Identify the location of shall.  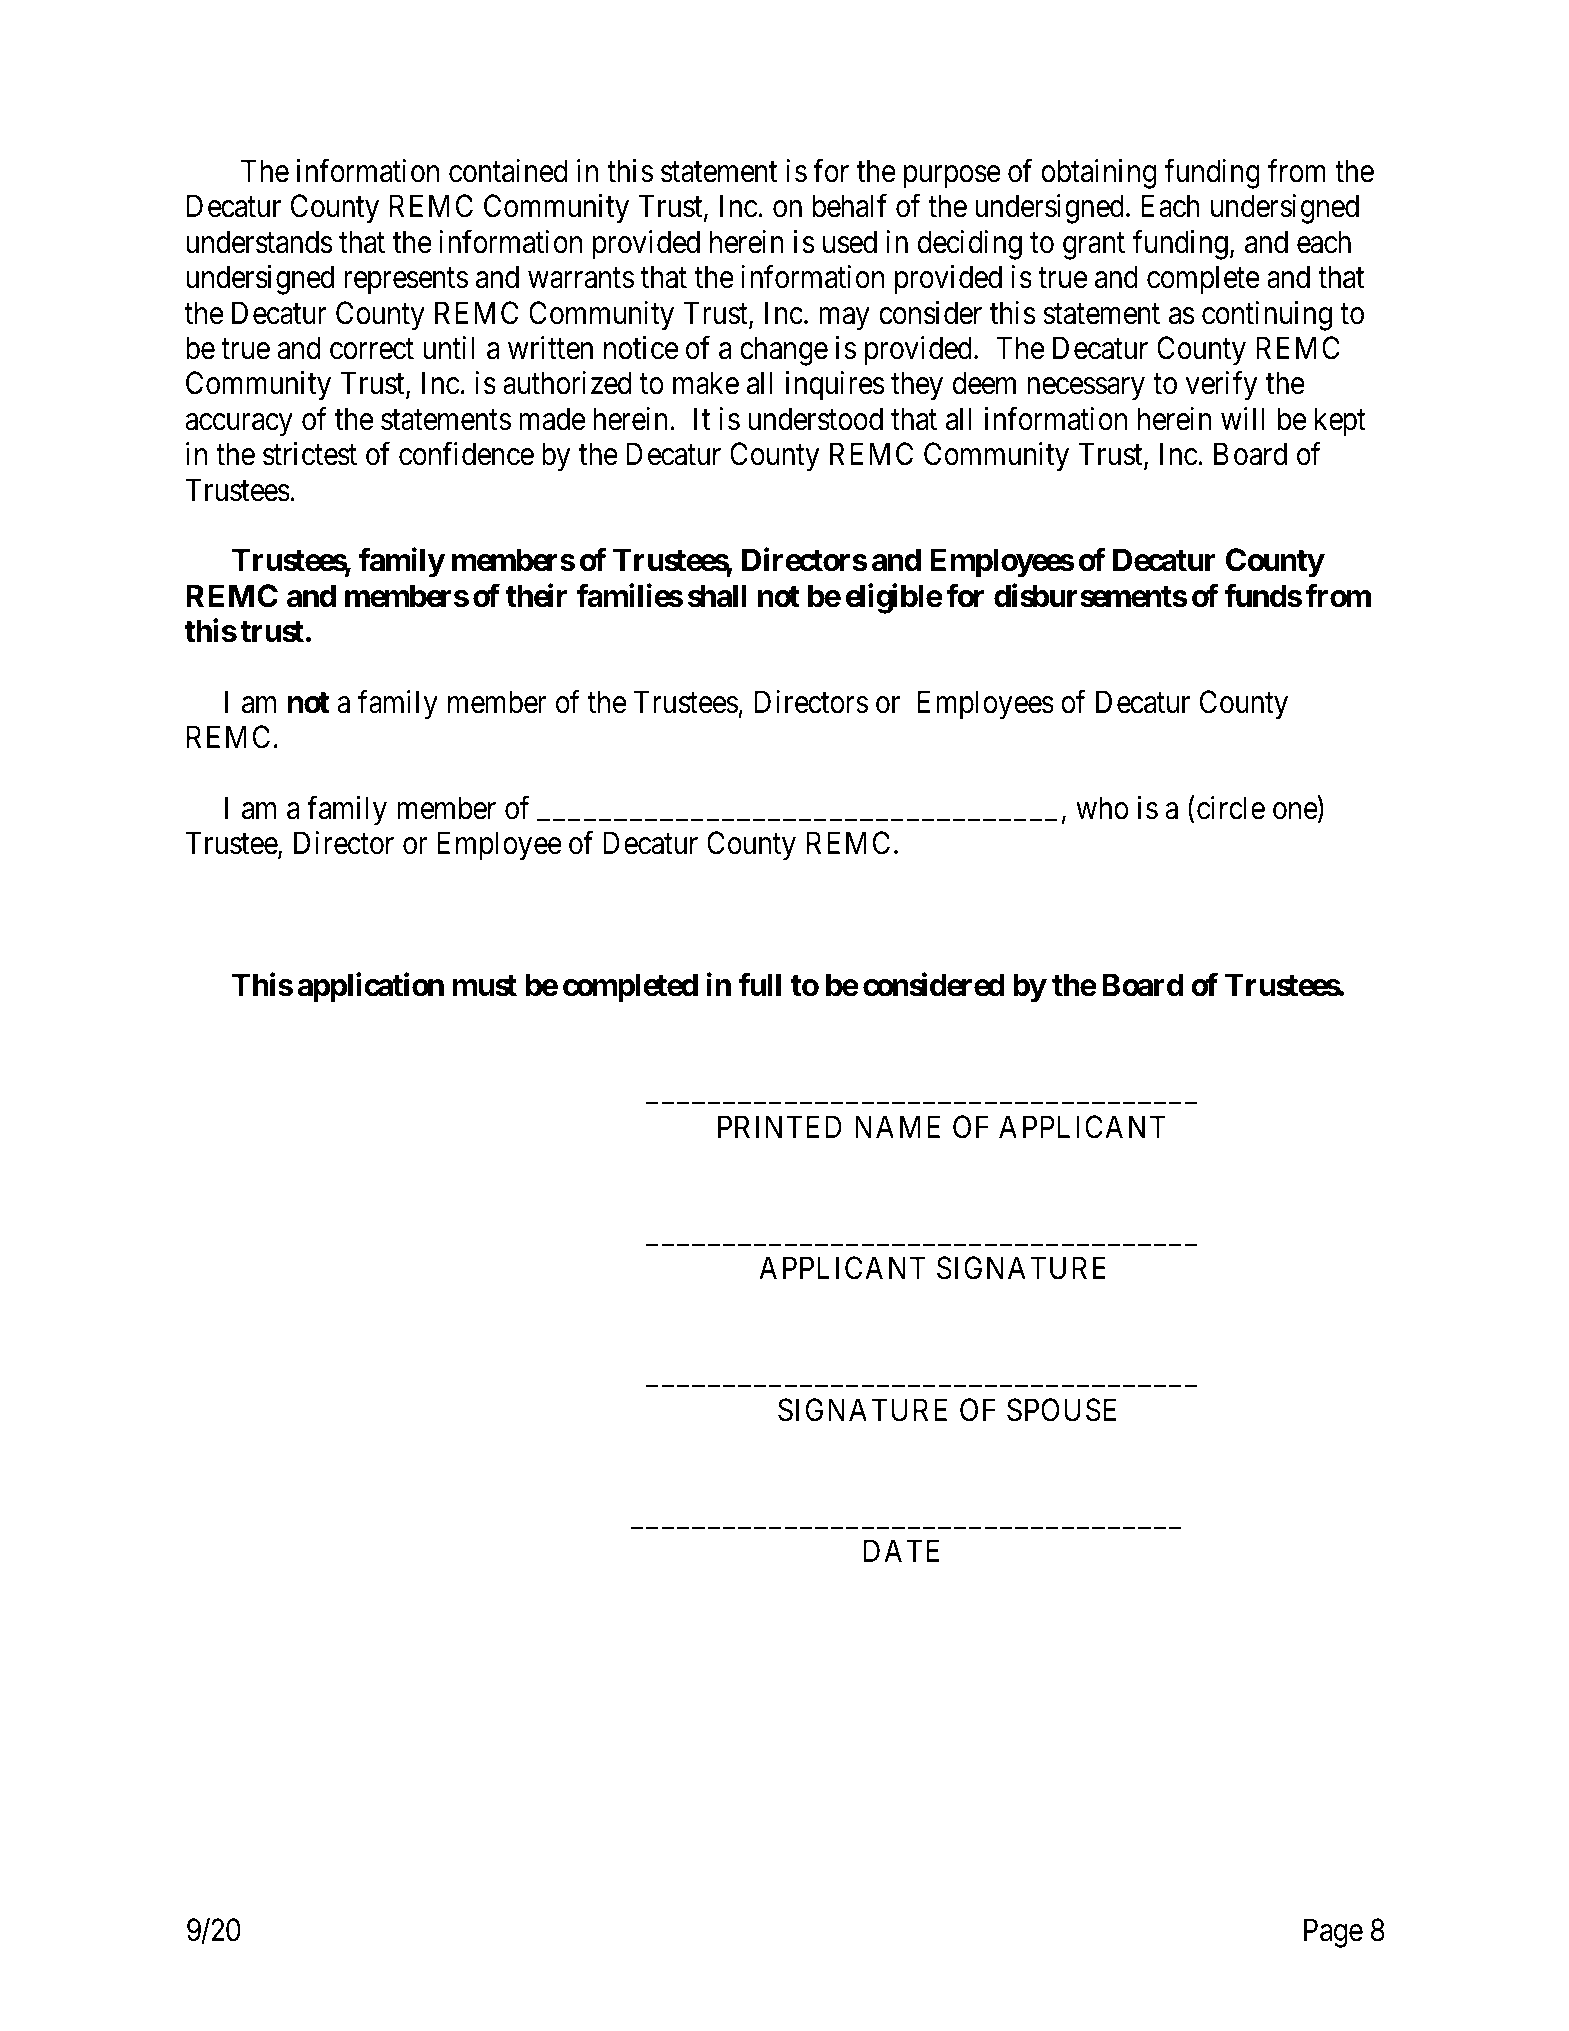
(717, 596).
